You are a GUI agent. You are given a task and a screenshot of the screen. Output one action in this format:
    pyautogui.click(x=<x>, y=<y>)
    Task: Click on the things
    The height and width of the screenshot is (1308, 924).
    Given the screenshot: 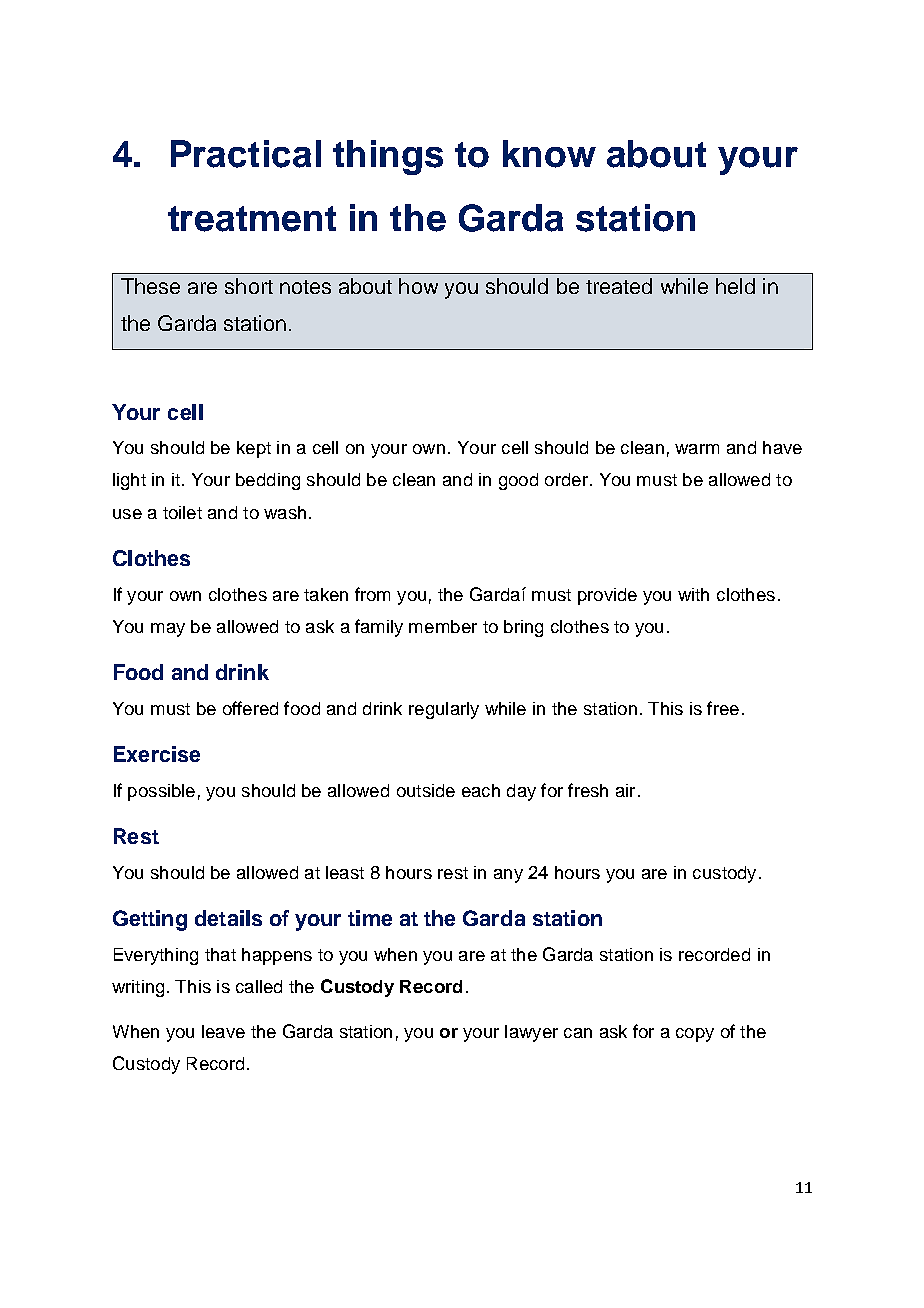 What is the action you would take?
    pyautogui.click(x=388, y=157)
